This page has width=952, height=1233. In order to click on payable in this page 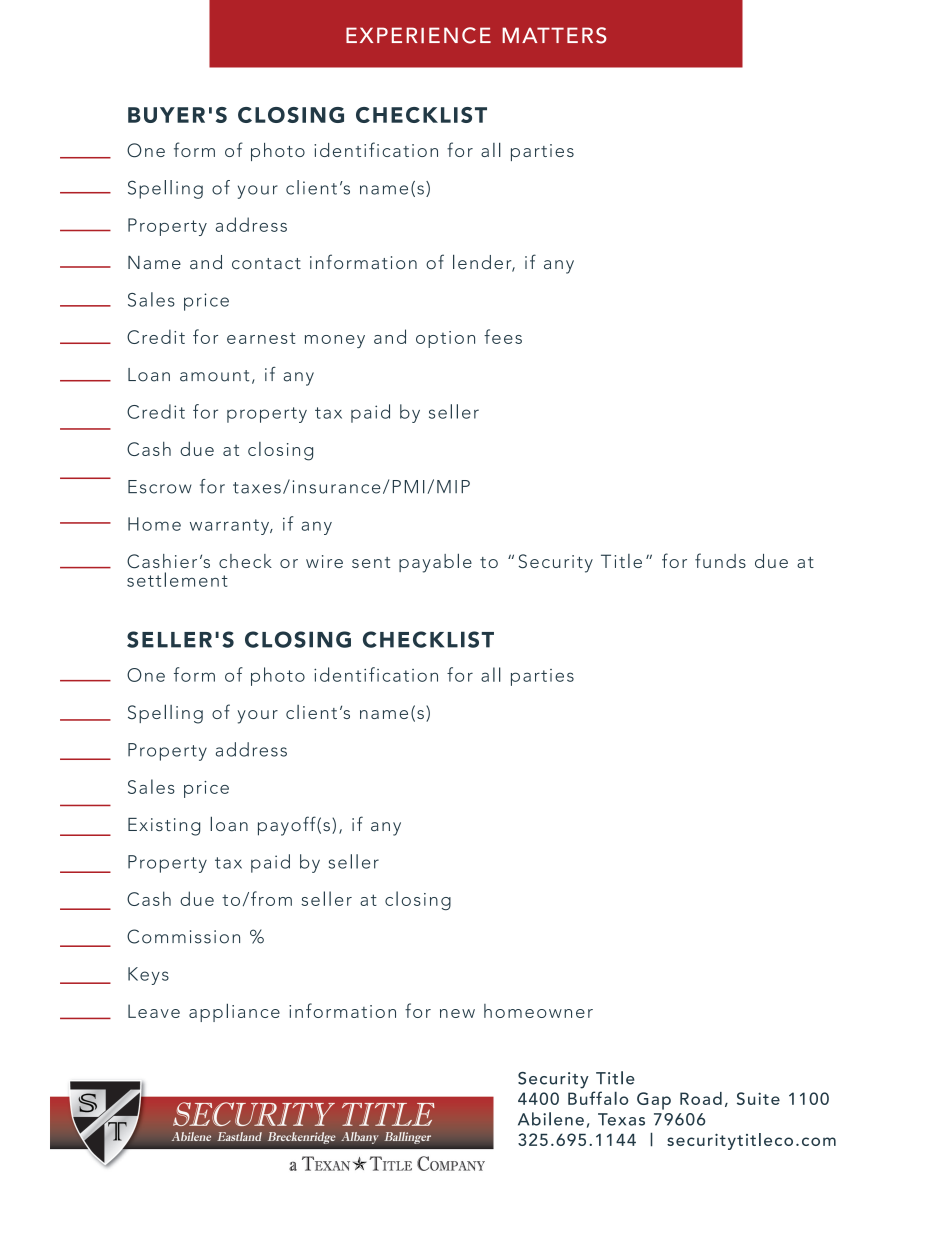, I will do `click(435, 563)`.
